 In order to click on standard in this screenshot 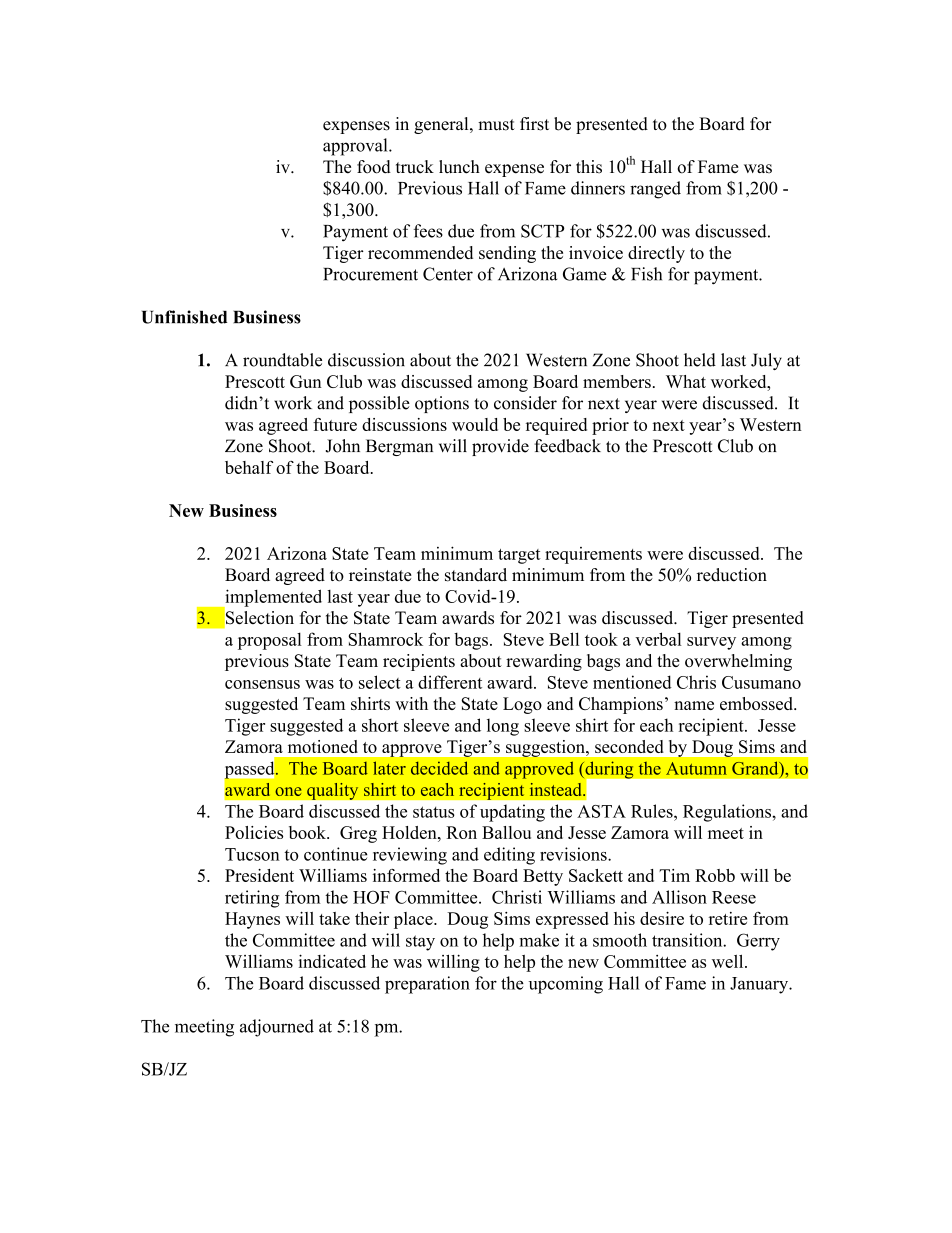, I will do `click(476, 575)`.
